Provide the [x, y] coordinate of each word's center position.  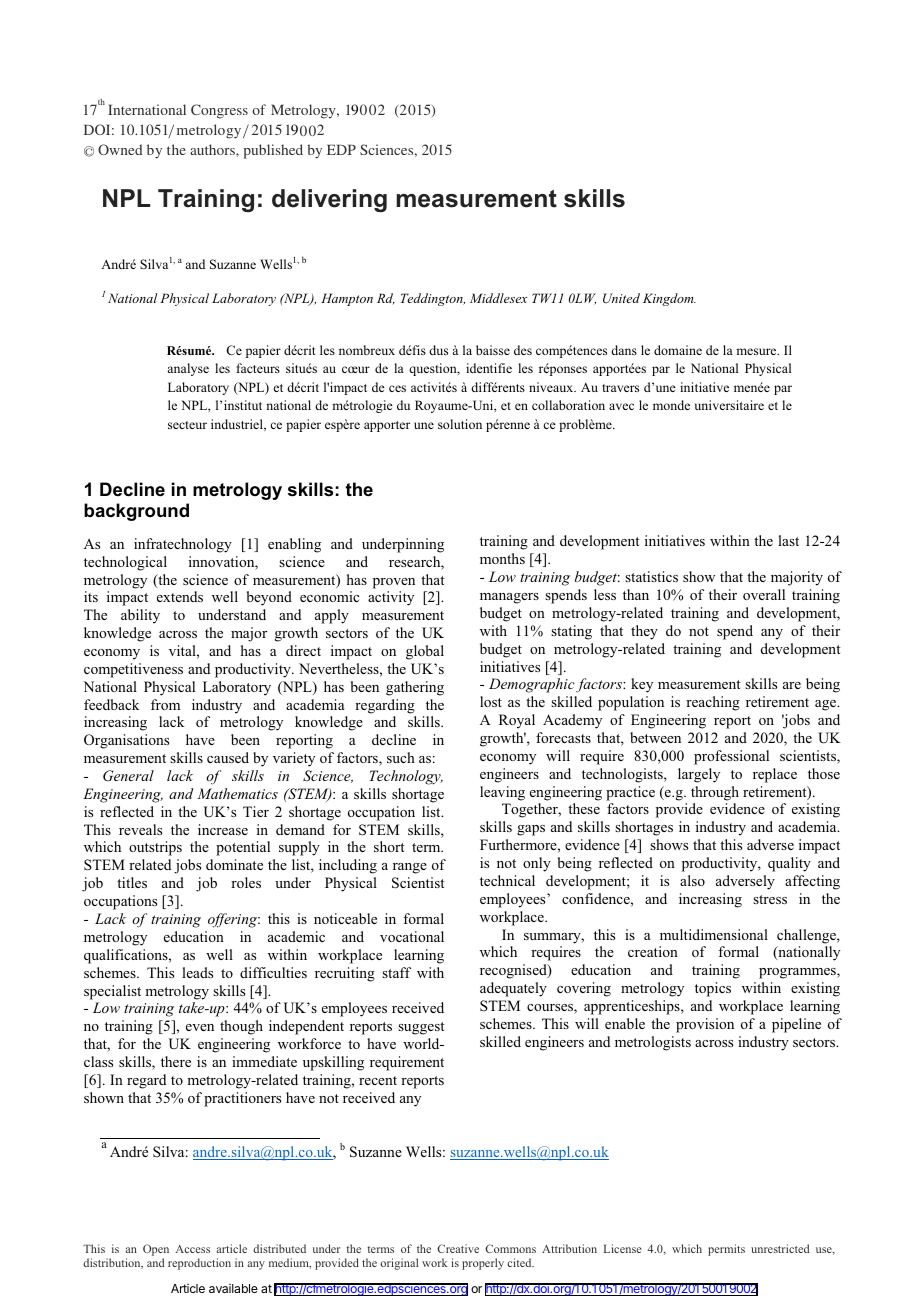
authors [213, 149]
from [165, 704]
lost [491, 701]
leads [197, 972]
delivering [329, 200]
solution [460, 424]
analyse [188, 369]
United [621, 298]
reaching [713, 703]
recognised [514, 971]
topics [713, 989]
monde [671, 405]
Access [193, 1249]
